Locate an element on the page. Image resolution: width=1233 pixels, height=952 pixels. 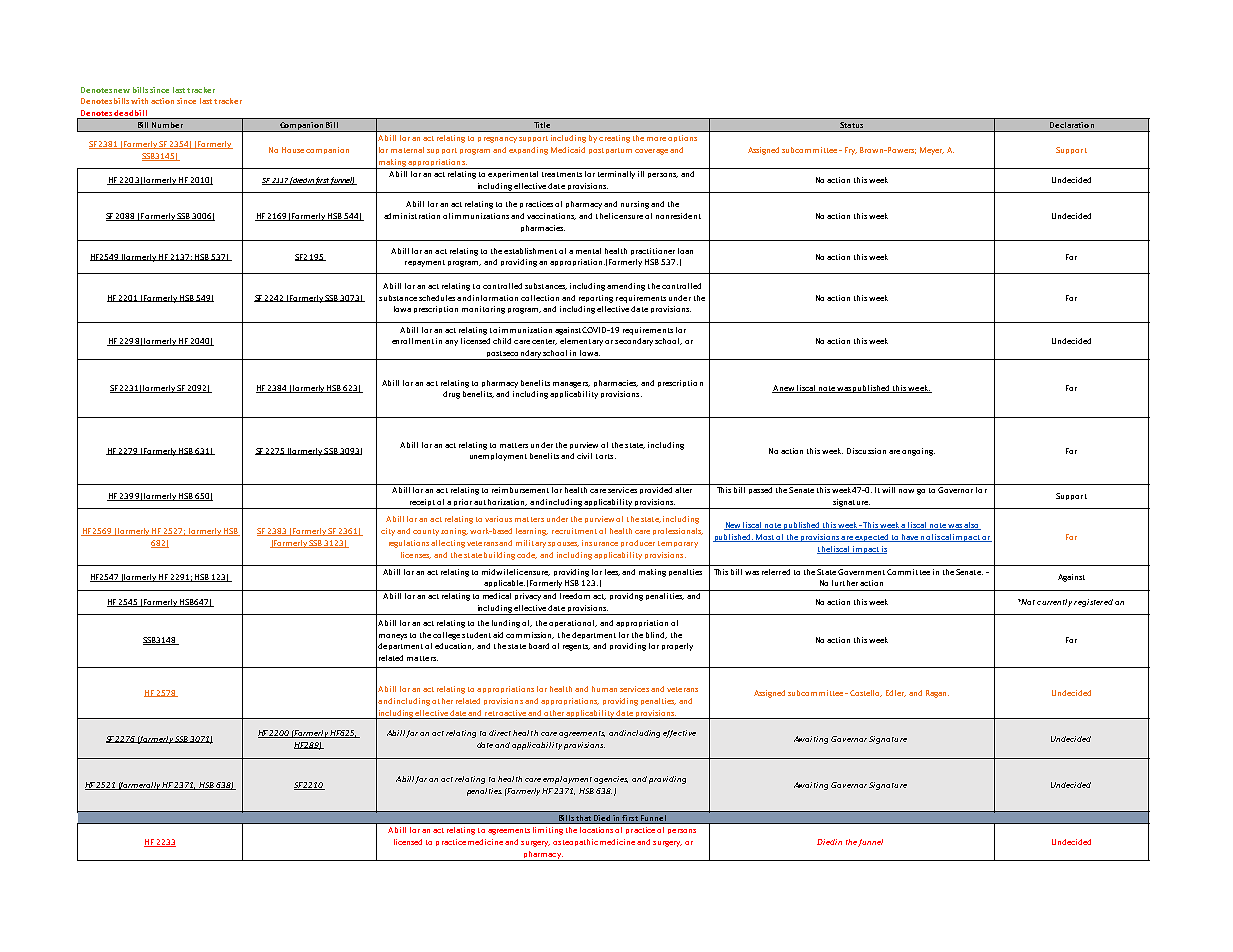
osteopathic is located at coordinates (575, 842).
